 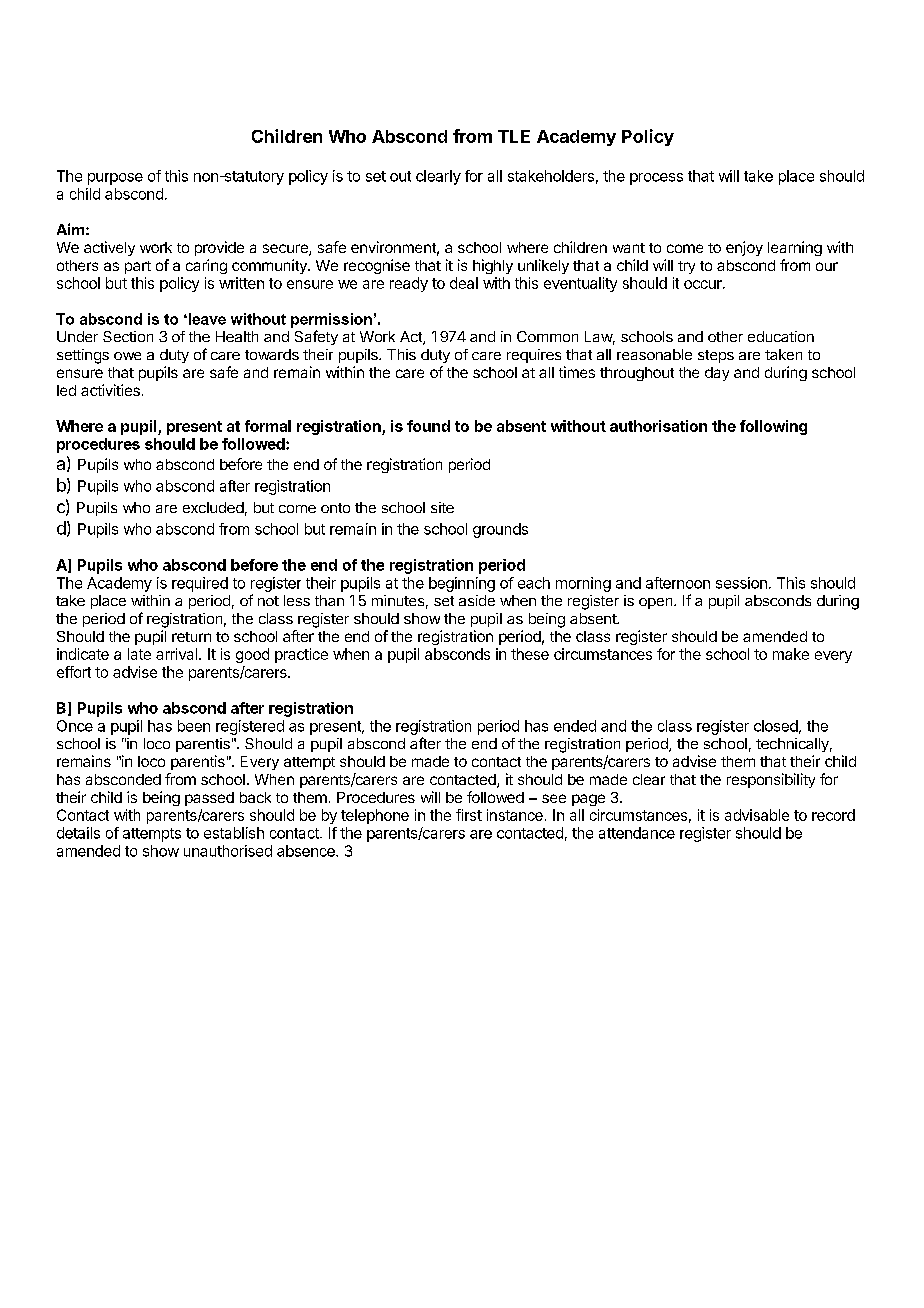 I want to click on purpose, so click(x=115, y=179).
